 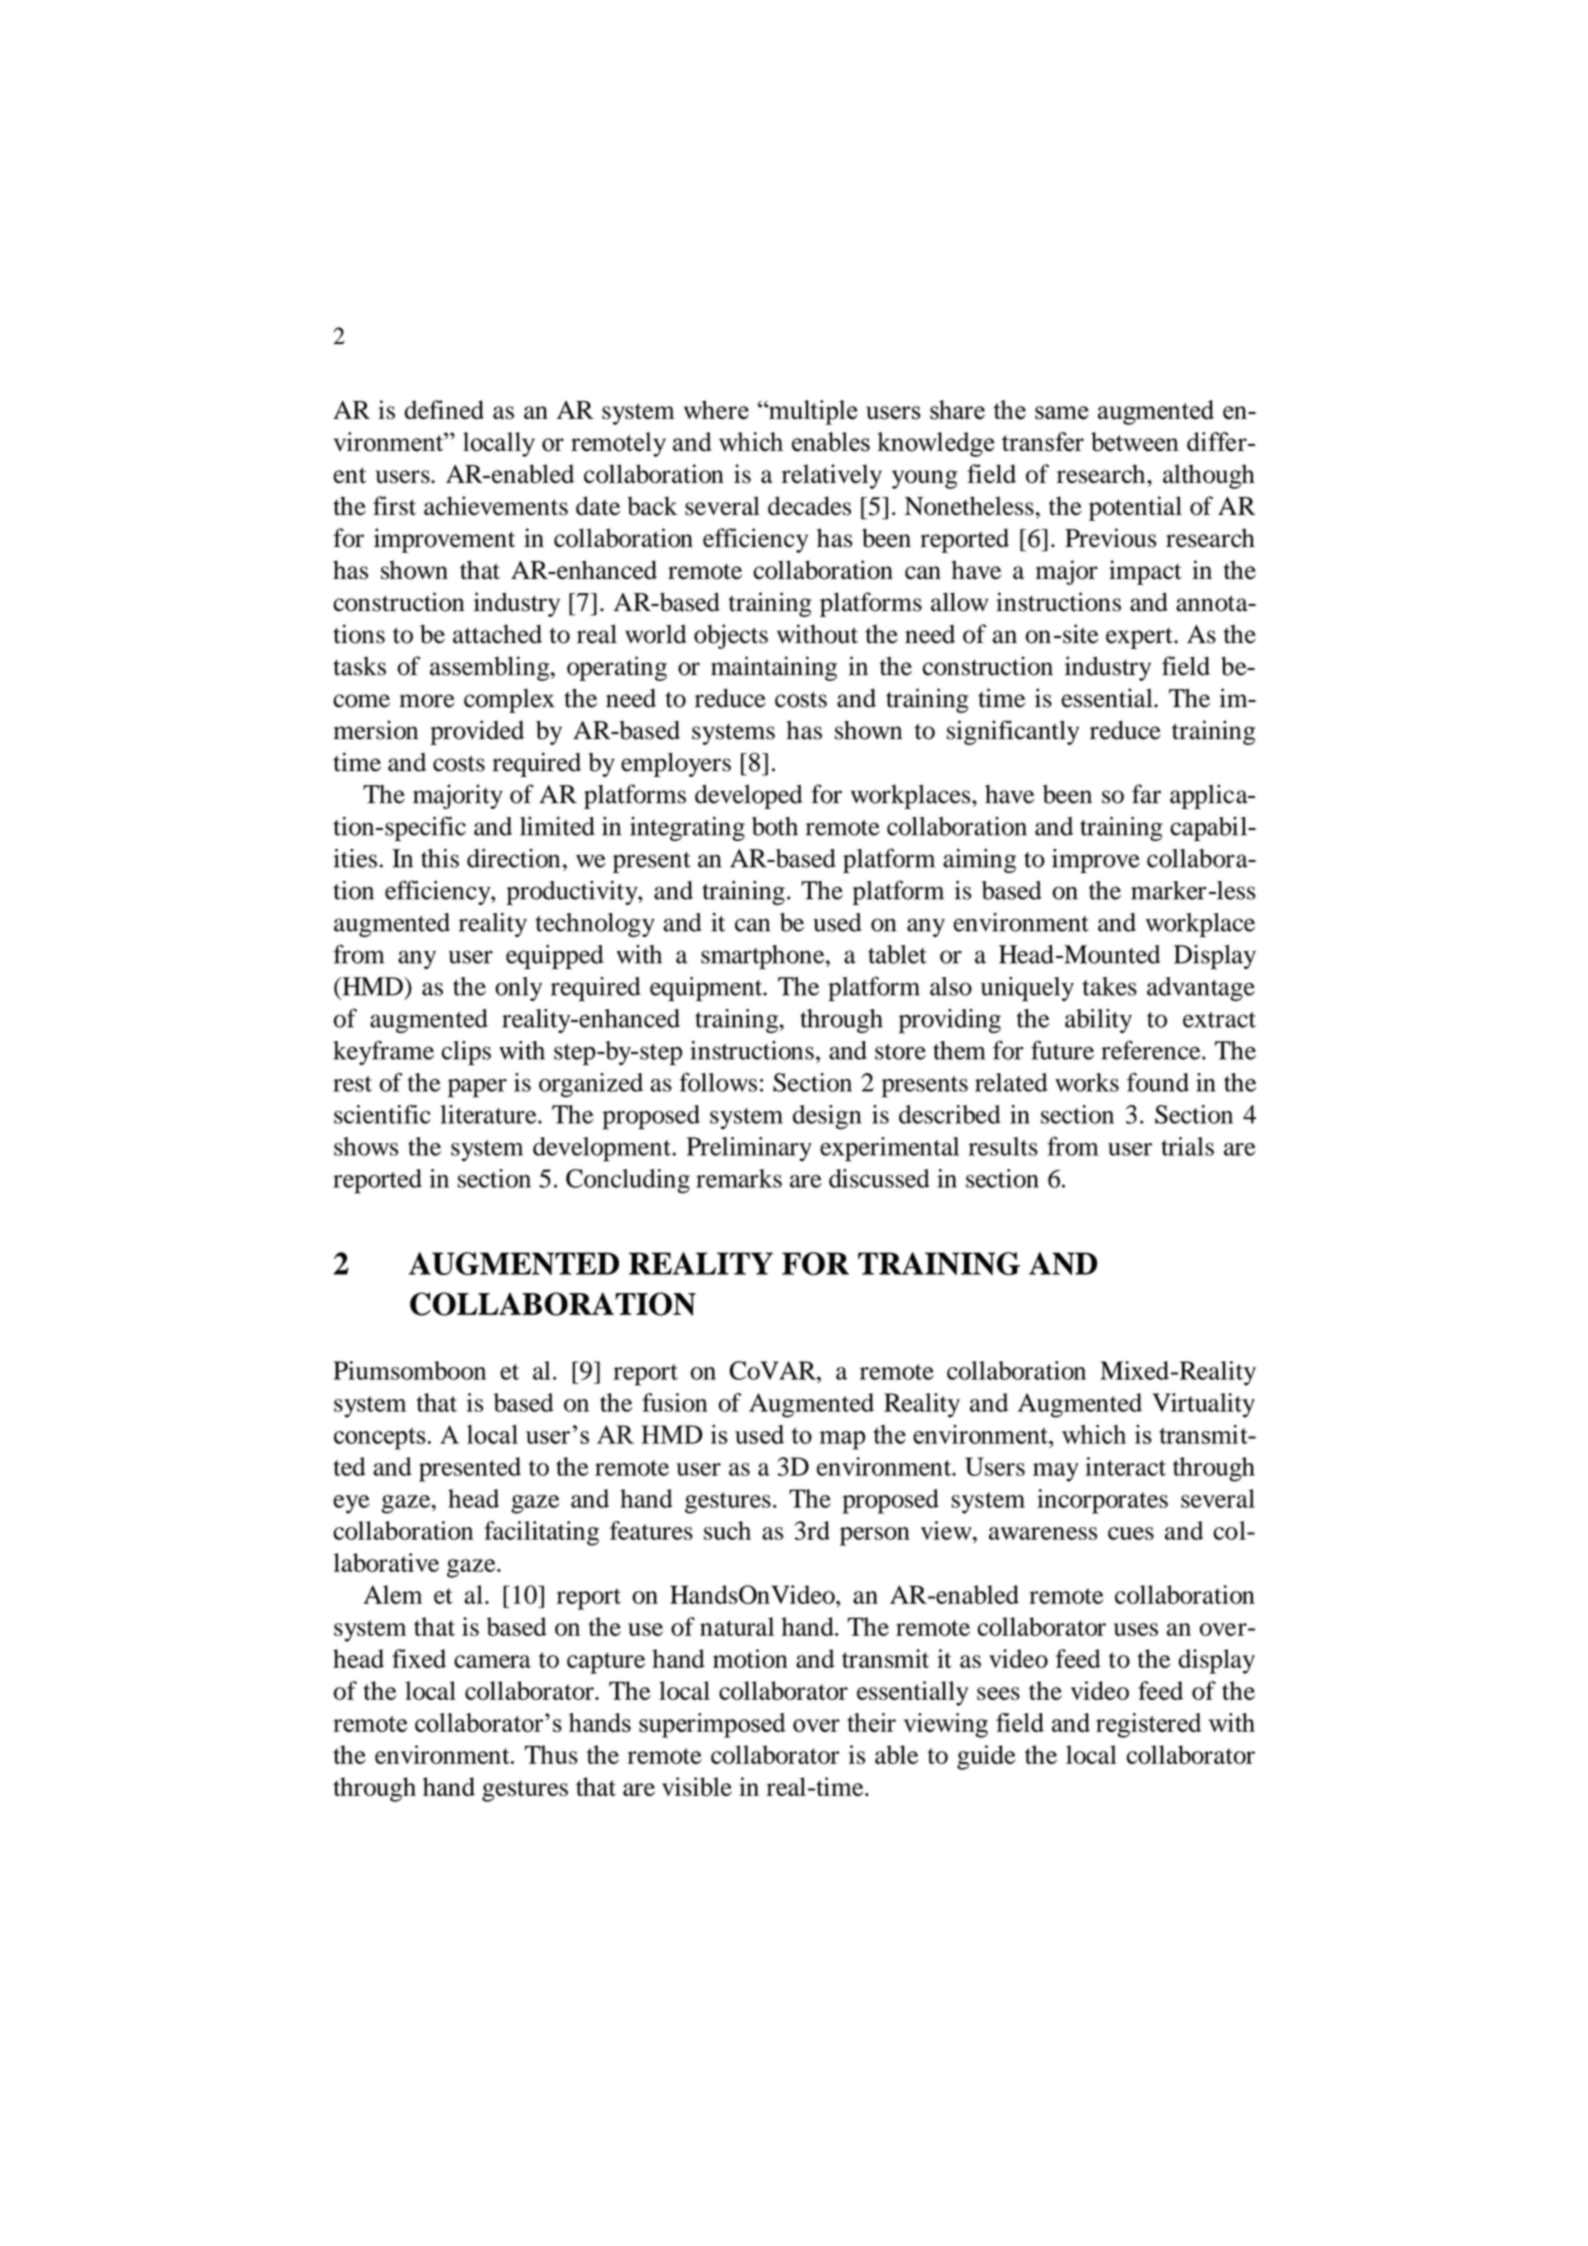 I want to click on between, so click(x=1135, y=442).
